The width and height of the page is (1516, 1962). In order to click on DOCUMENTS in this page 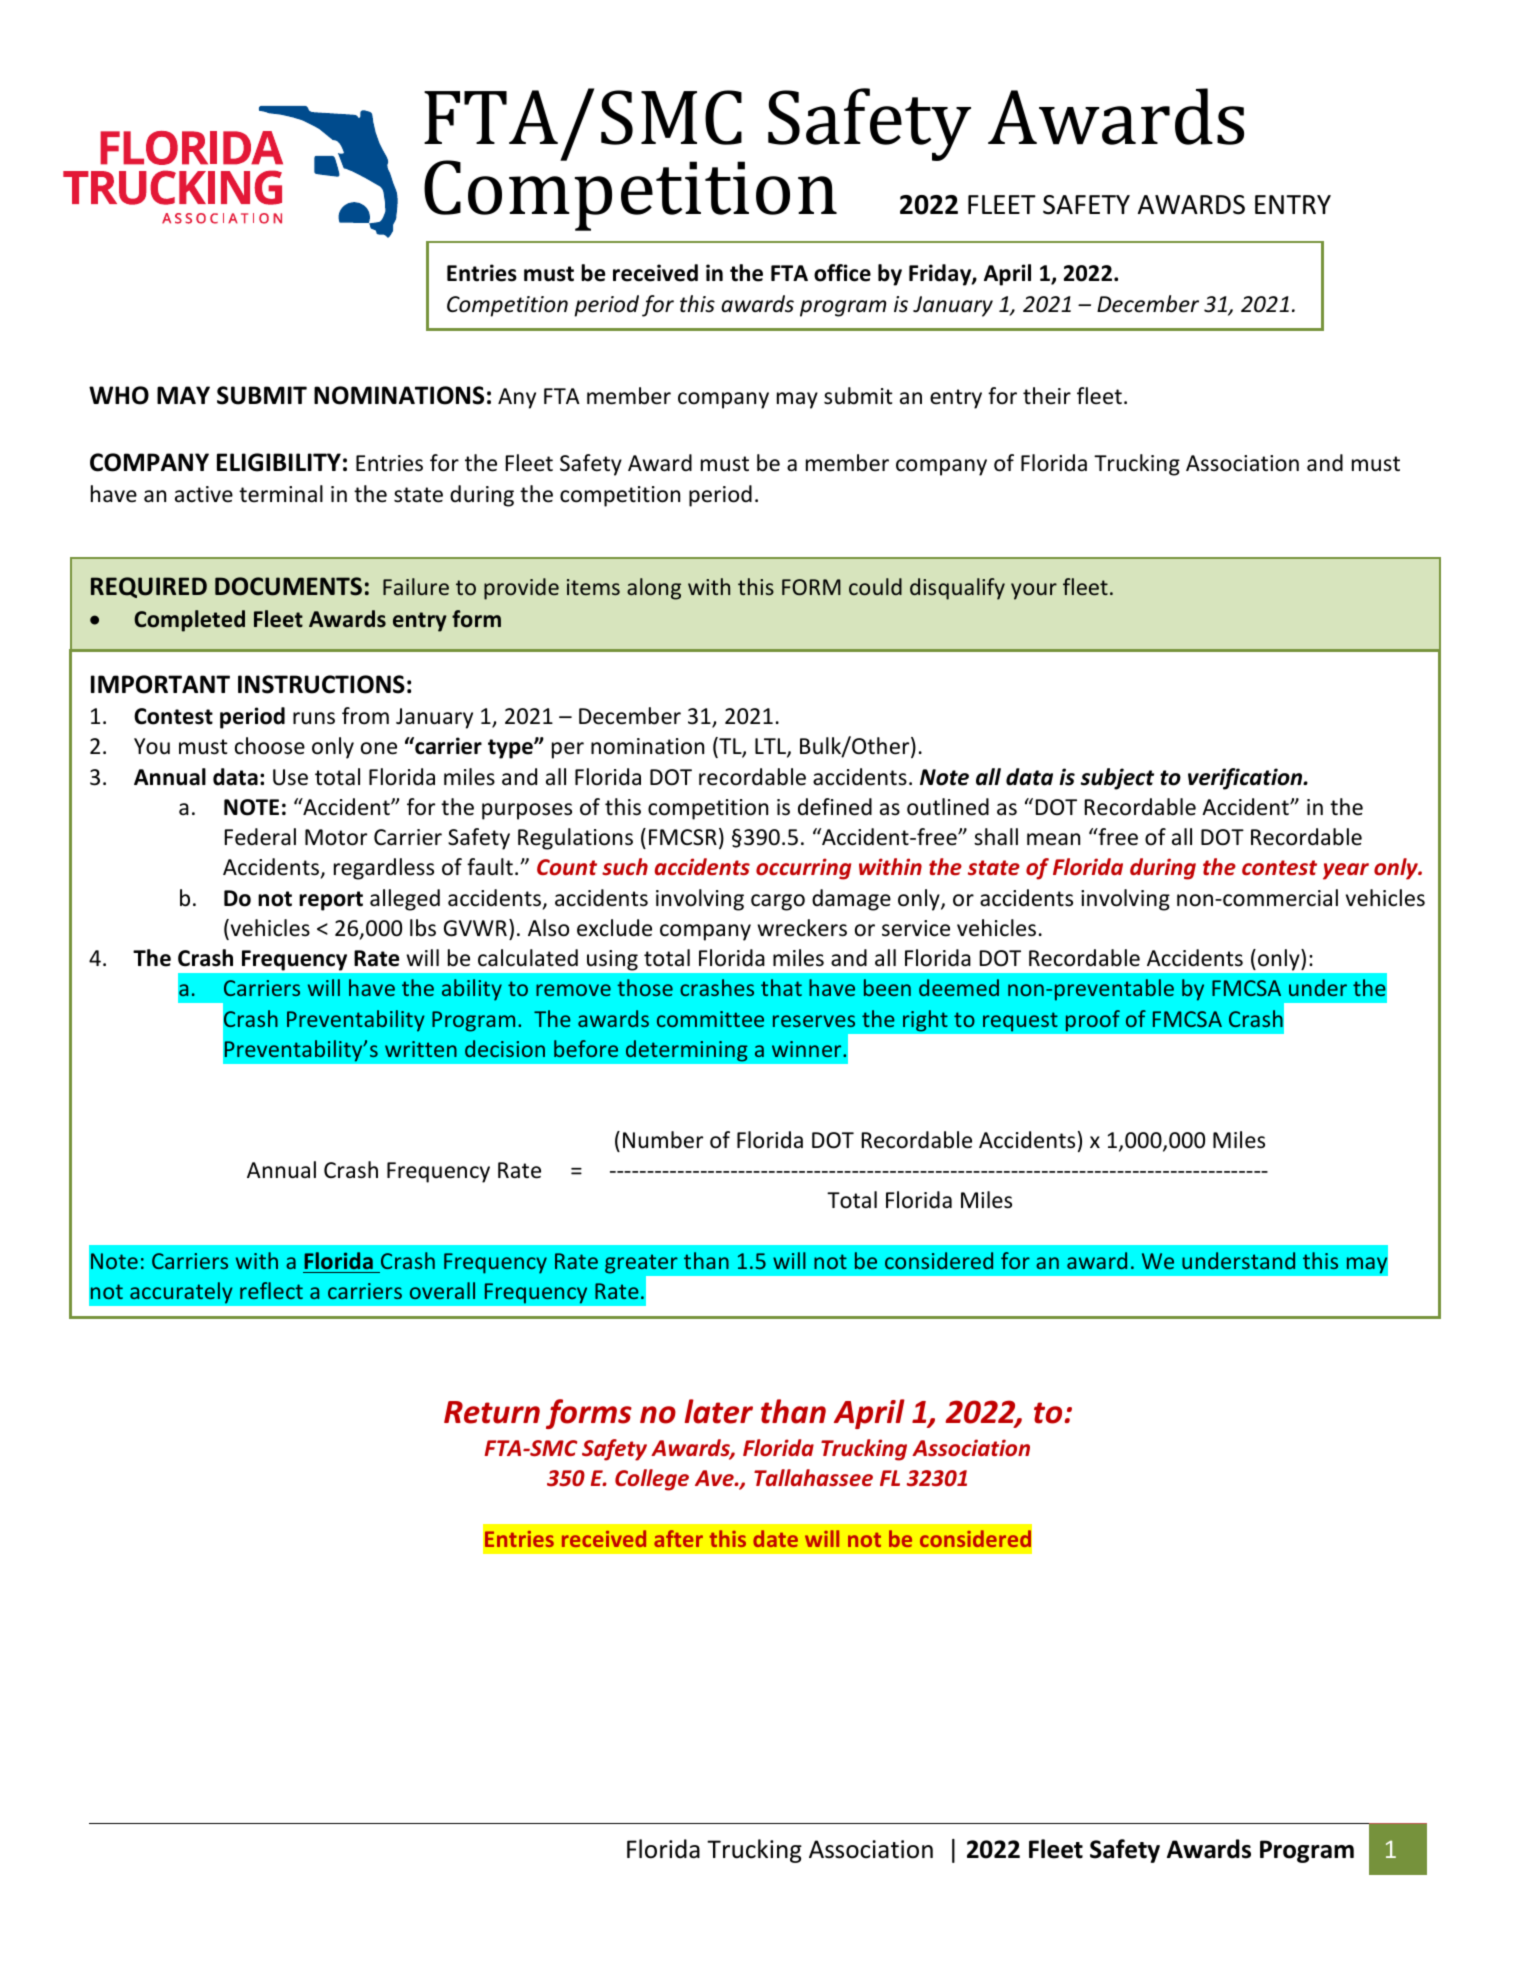, I will do `click(288, 586)`.
